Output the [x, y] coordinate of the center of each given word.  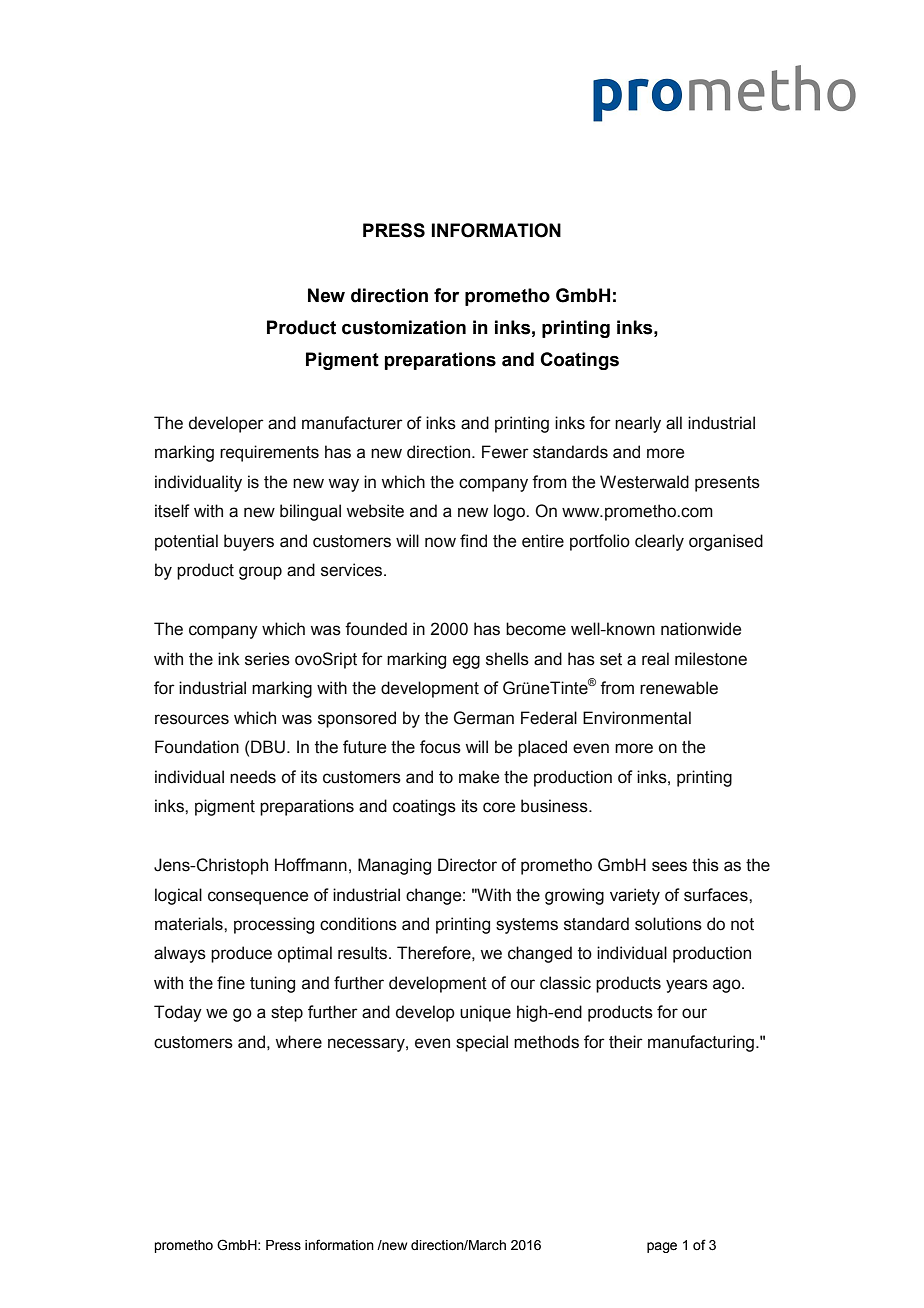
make [479, 777]
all [674, 423]
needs [253, 777]
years [687, 986]
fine [231, 983]
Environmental [637, 718]
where [298, 1042]
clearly [659, 542]
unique [485, 1013]
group [260, 573]
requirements [269, 453]
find [473, 541]
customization [404, 327]
